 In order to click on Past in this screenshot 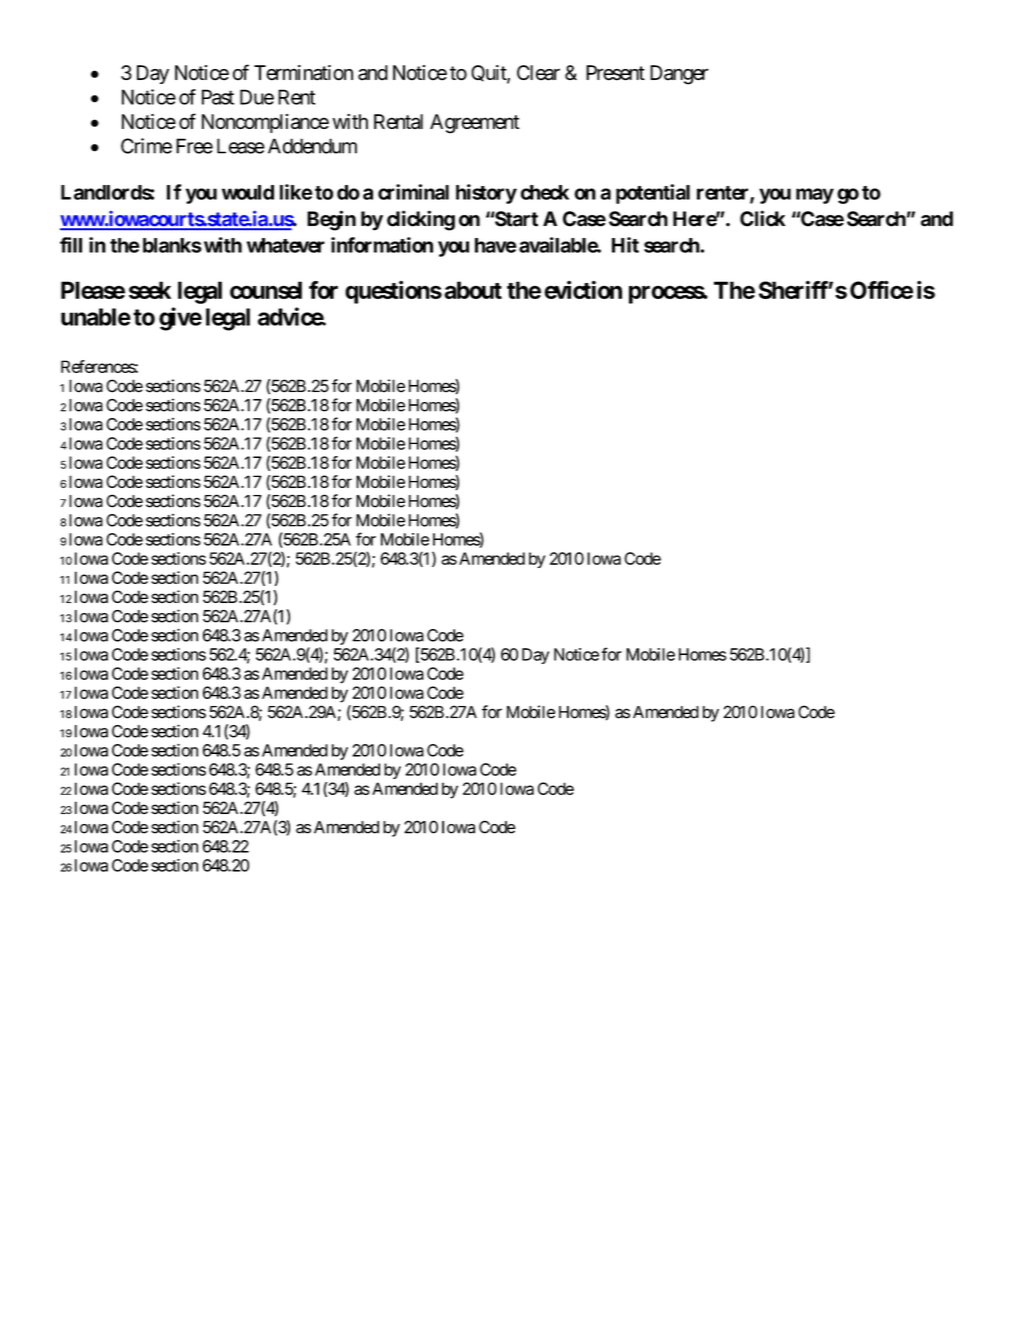, I will do `click(218, 97)`.
